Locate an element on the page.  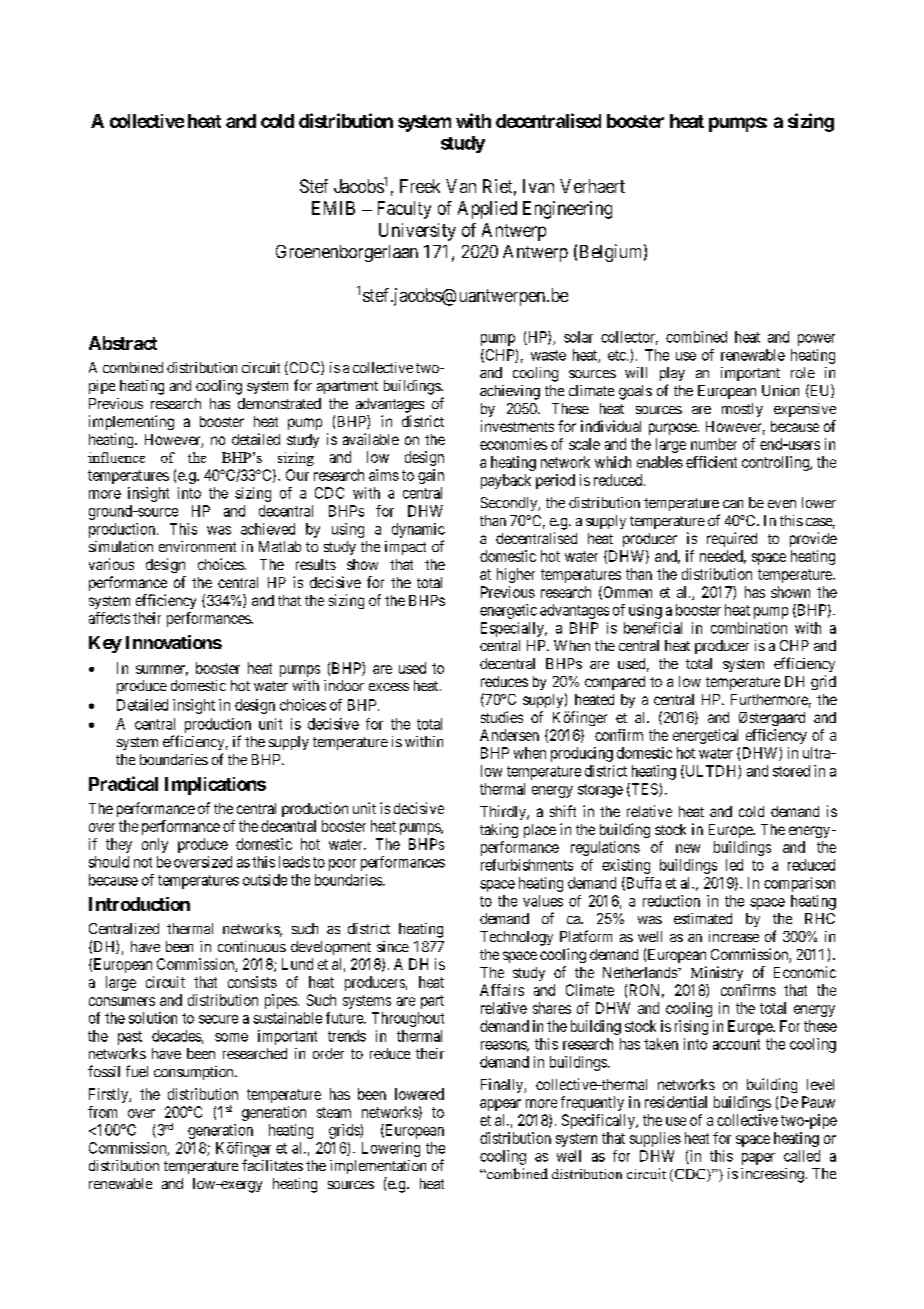
taking is located at coordinates (499, 830).
